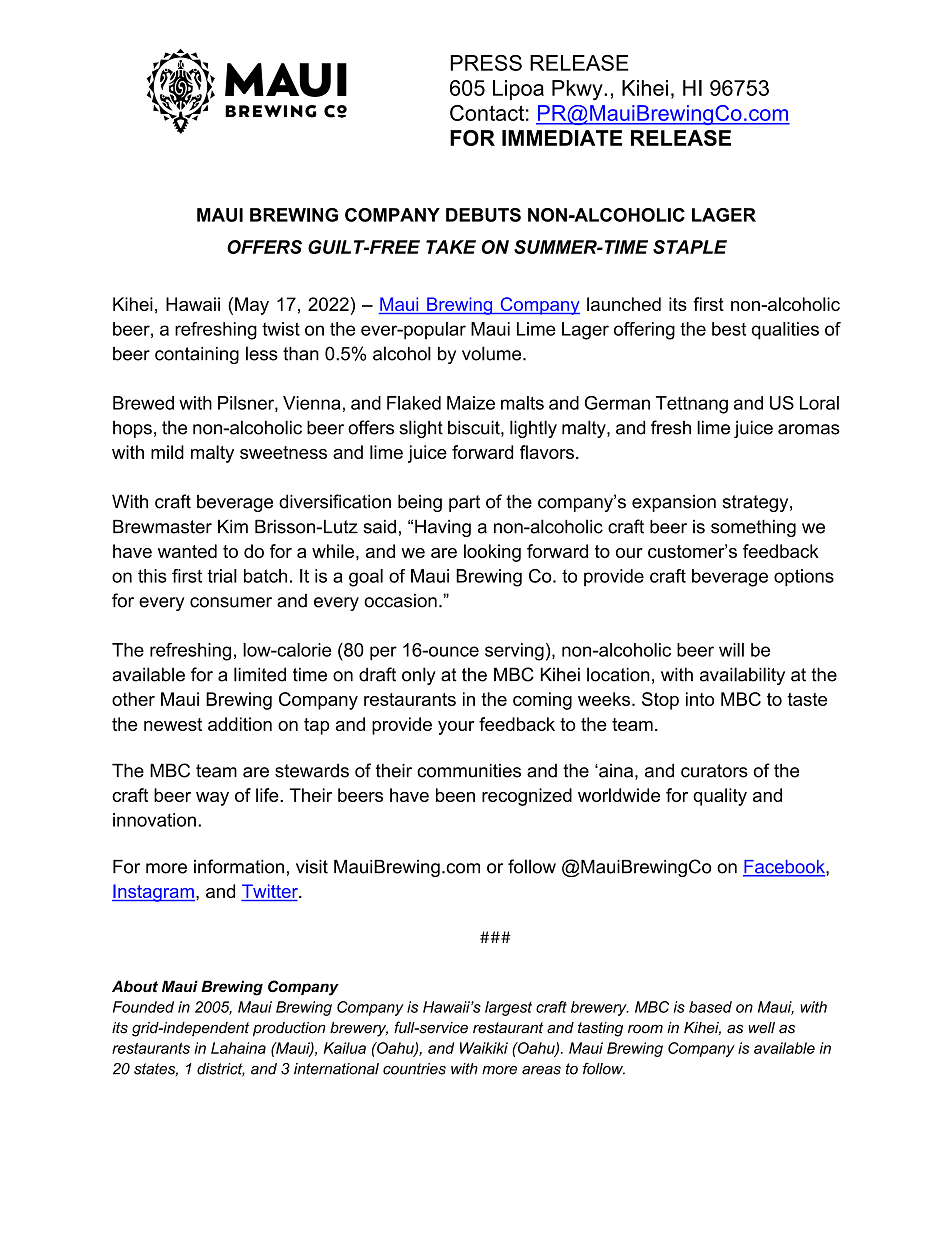 The image size is (952, 1233). What do you see at coordinates (260, 674) in the screenshot?
I see `limited` at bounding box center [260, 674].
